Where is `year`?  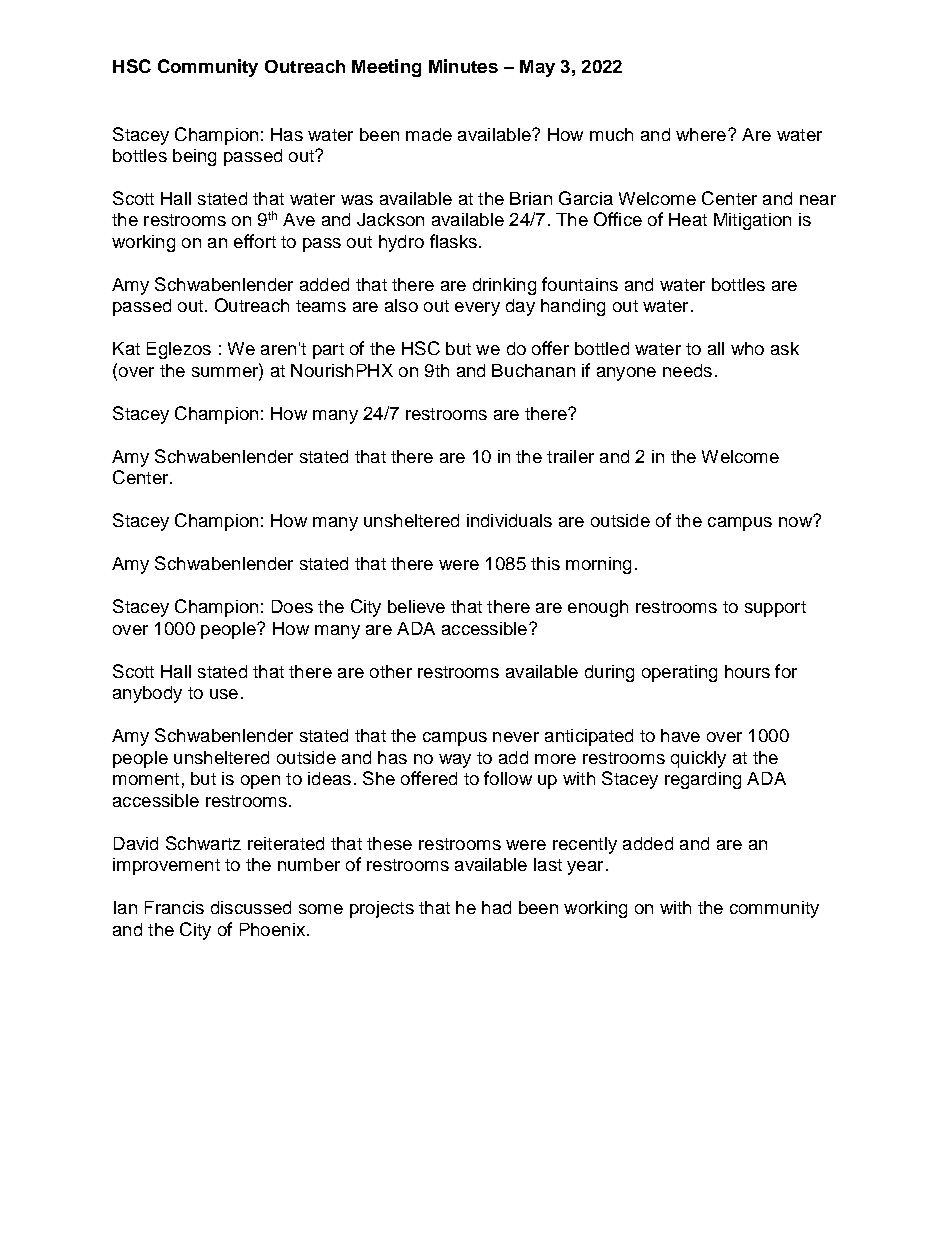
year is located at coordinates (585, 868).
